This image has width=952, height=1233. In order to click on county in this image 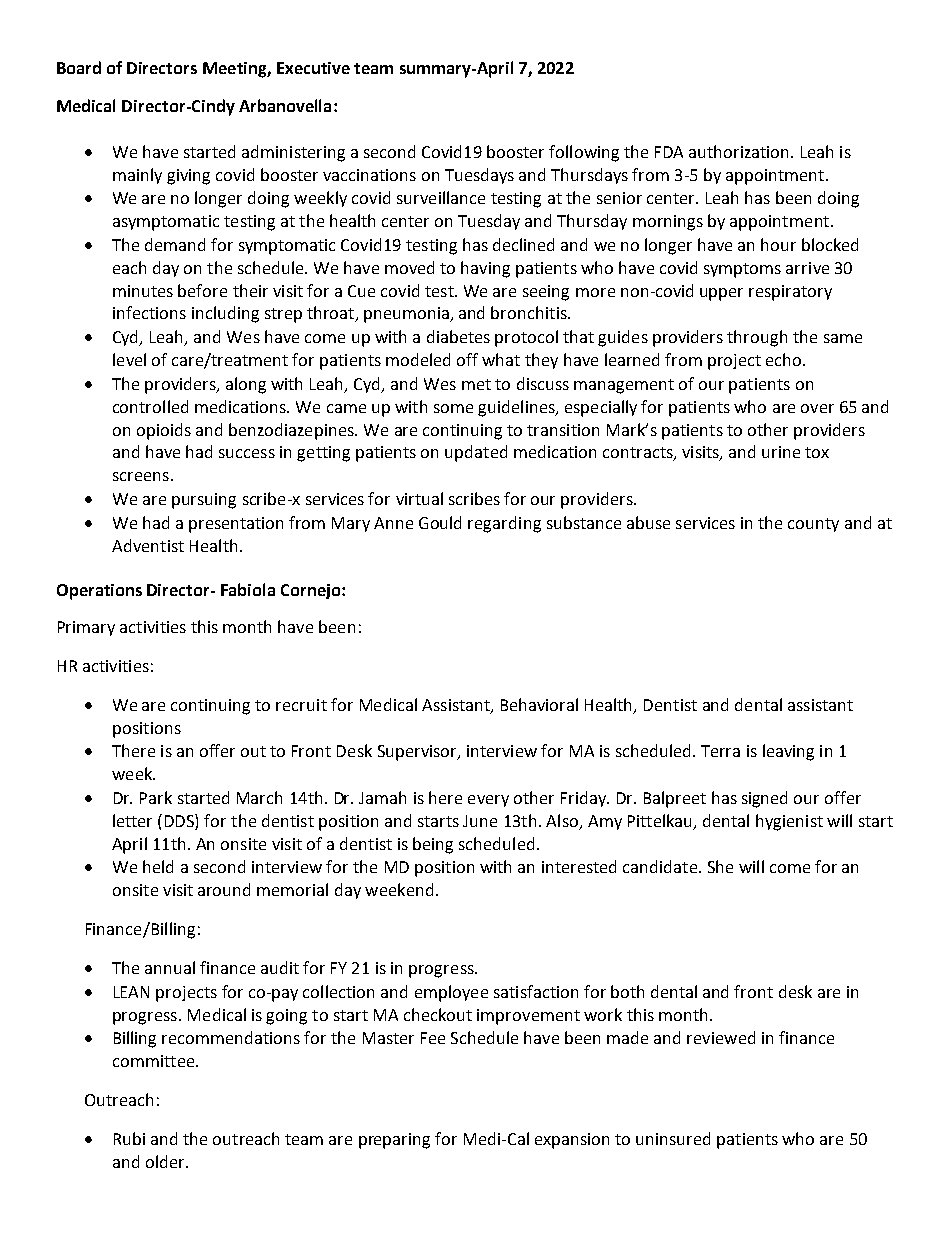, I will do `click(813, 525)`.
